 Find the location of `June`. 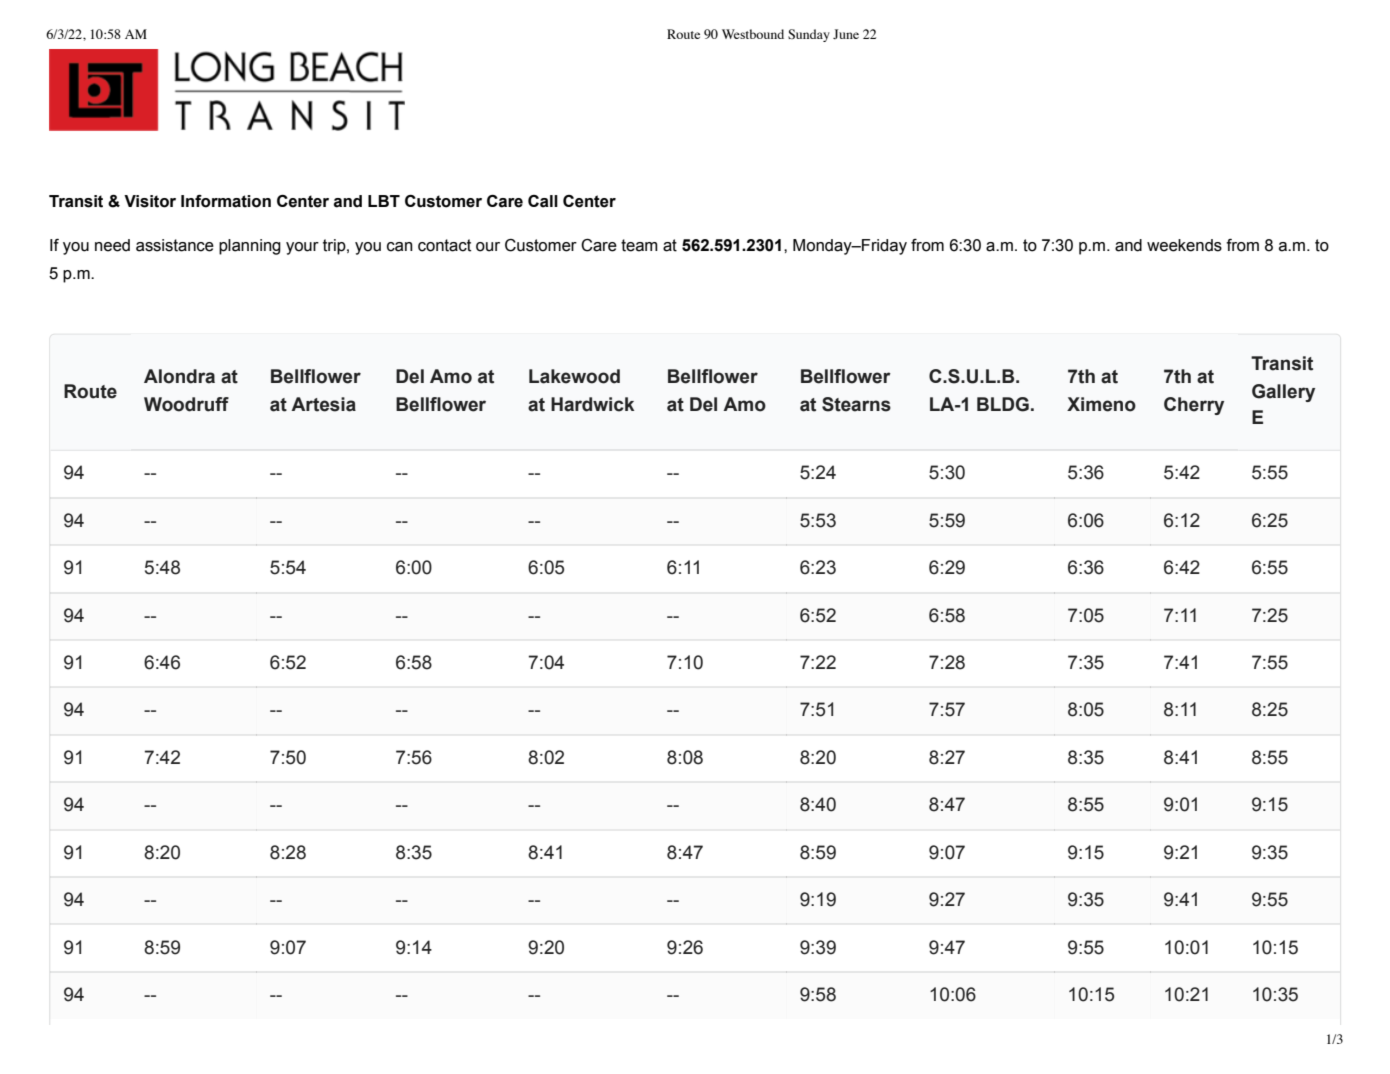

June is located at coordinates (846, 34).
